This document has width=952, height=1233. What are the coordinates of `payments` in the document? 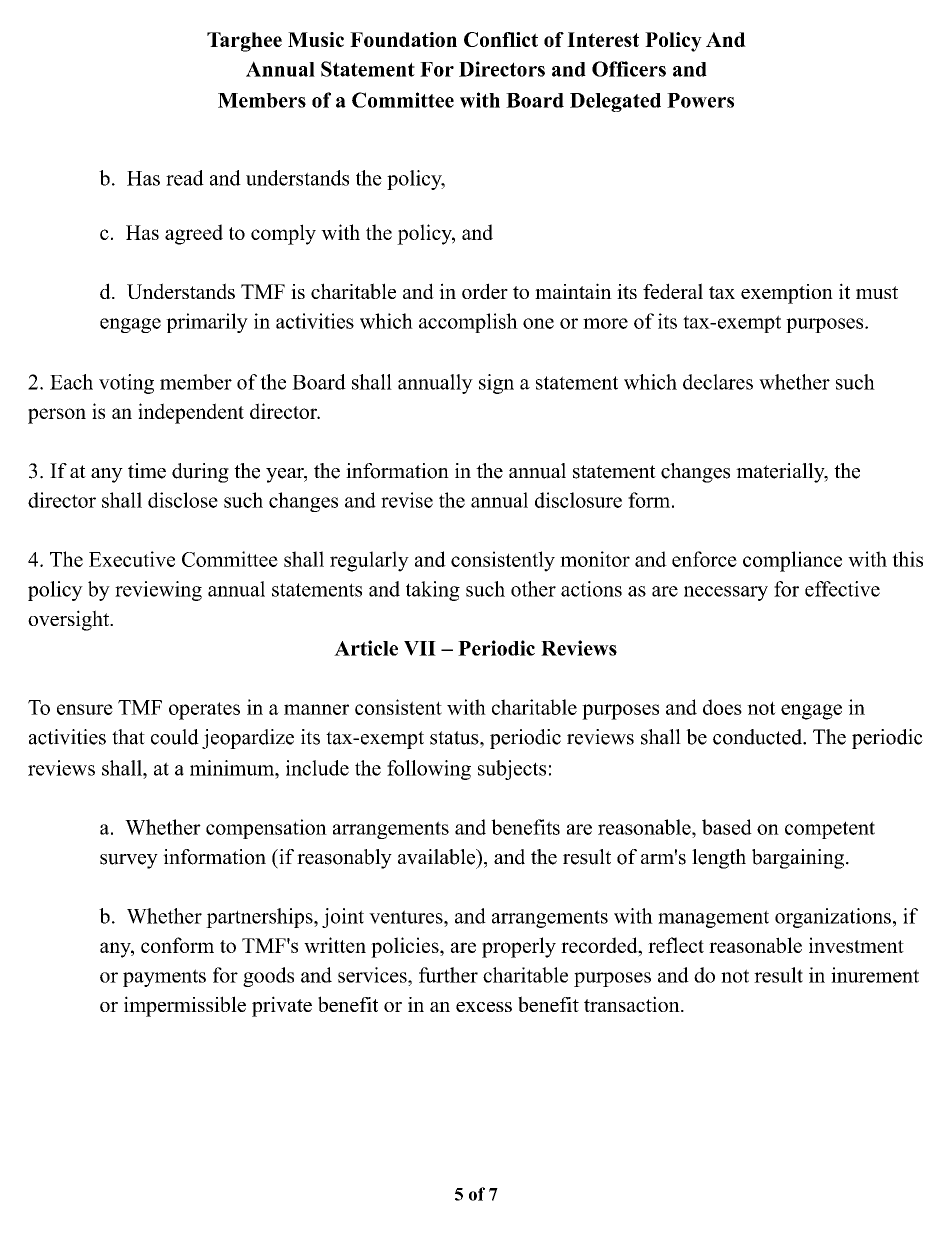 It's located at (164, 978).
